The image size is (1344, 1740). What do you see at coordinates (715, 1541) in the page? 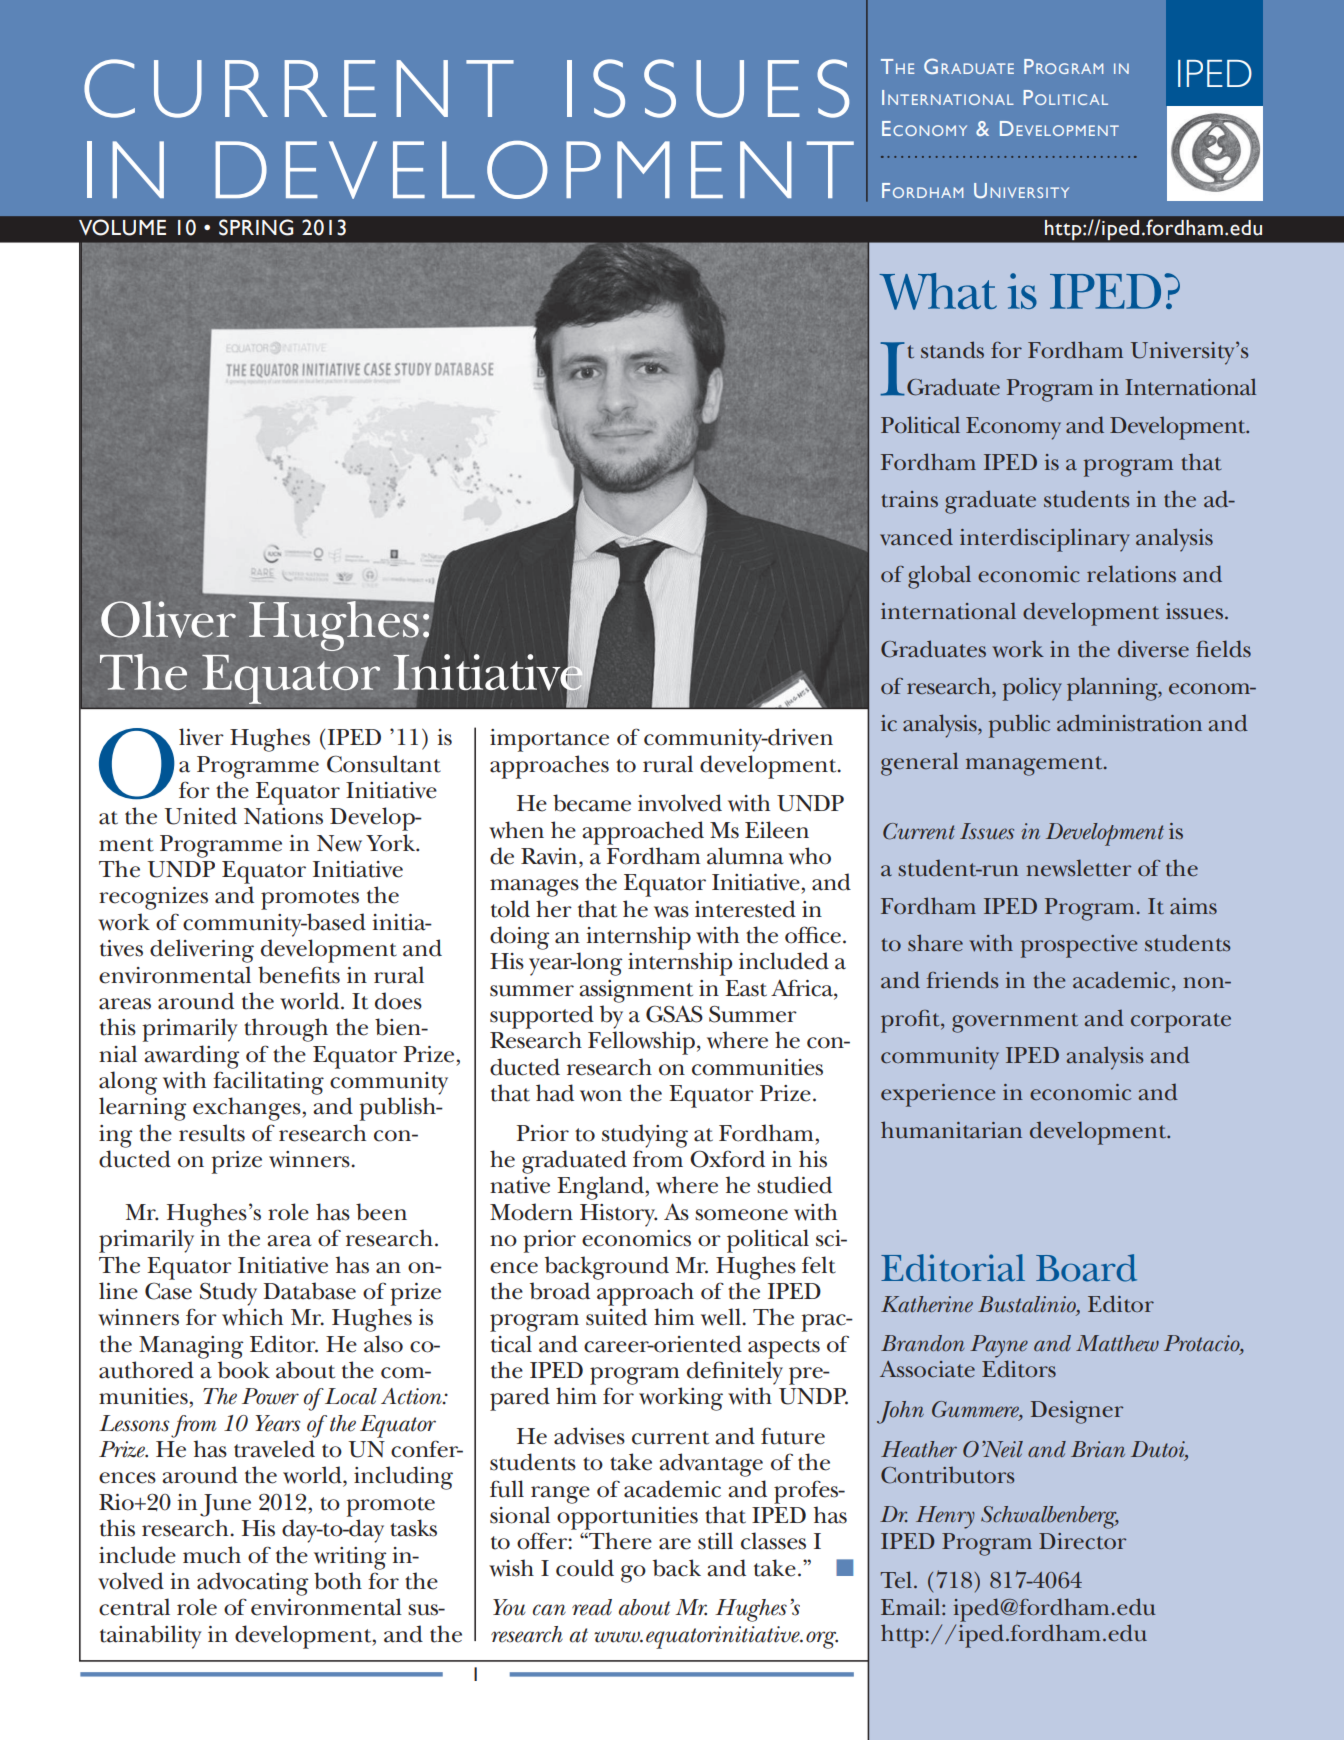
I see `still` at bounding box center [715, 1541].
